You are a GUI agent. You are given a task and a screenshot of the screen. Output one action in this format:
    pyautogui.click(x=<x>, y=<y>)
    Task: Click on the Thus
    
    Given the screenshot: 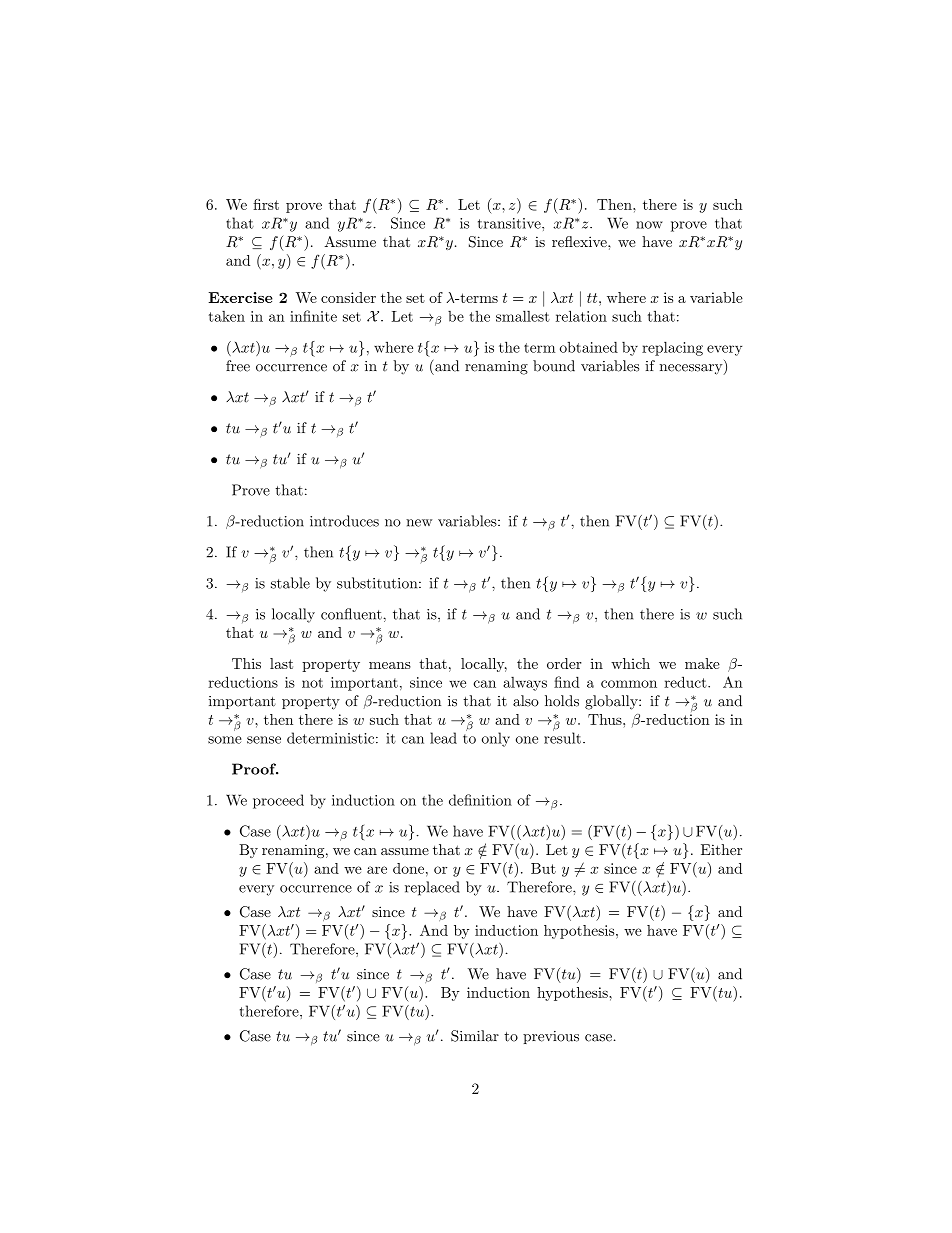 What is the action you would take?
    pyautogui.click(x=606, y=719)
